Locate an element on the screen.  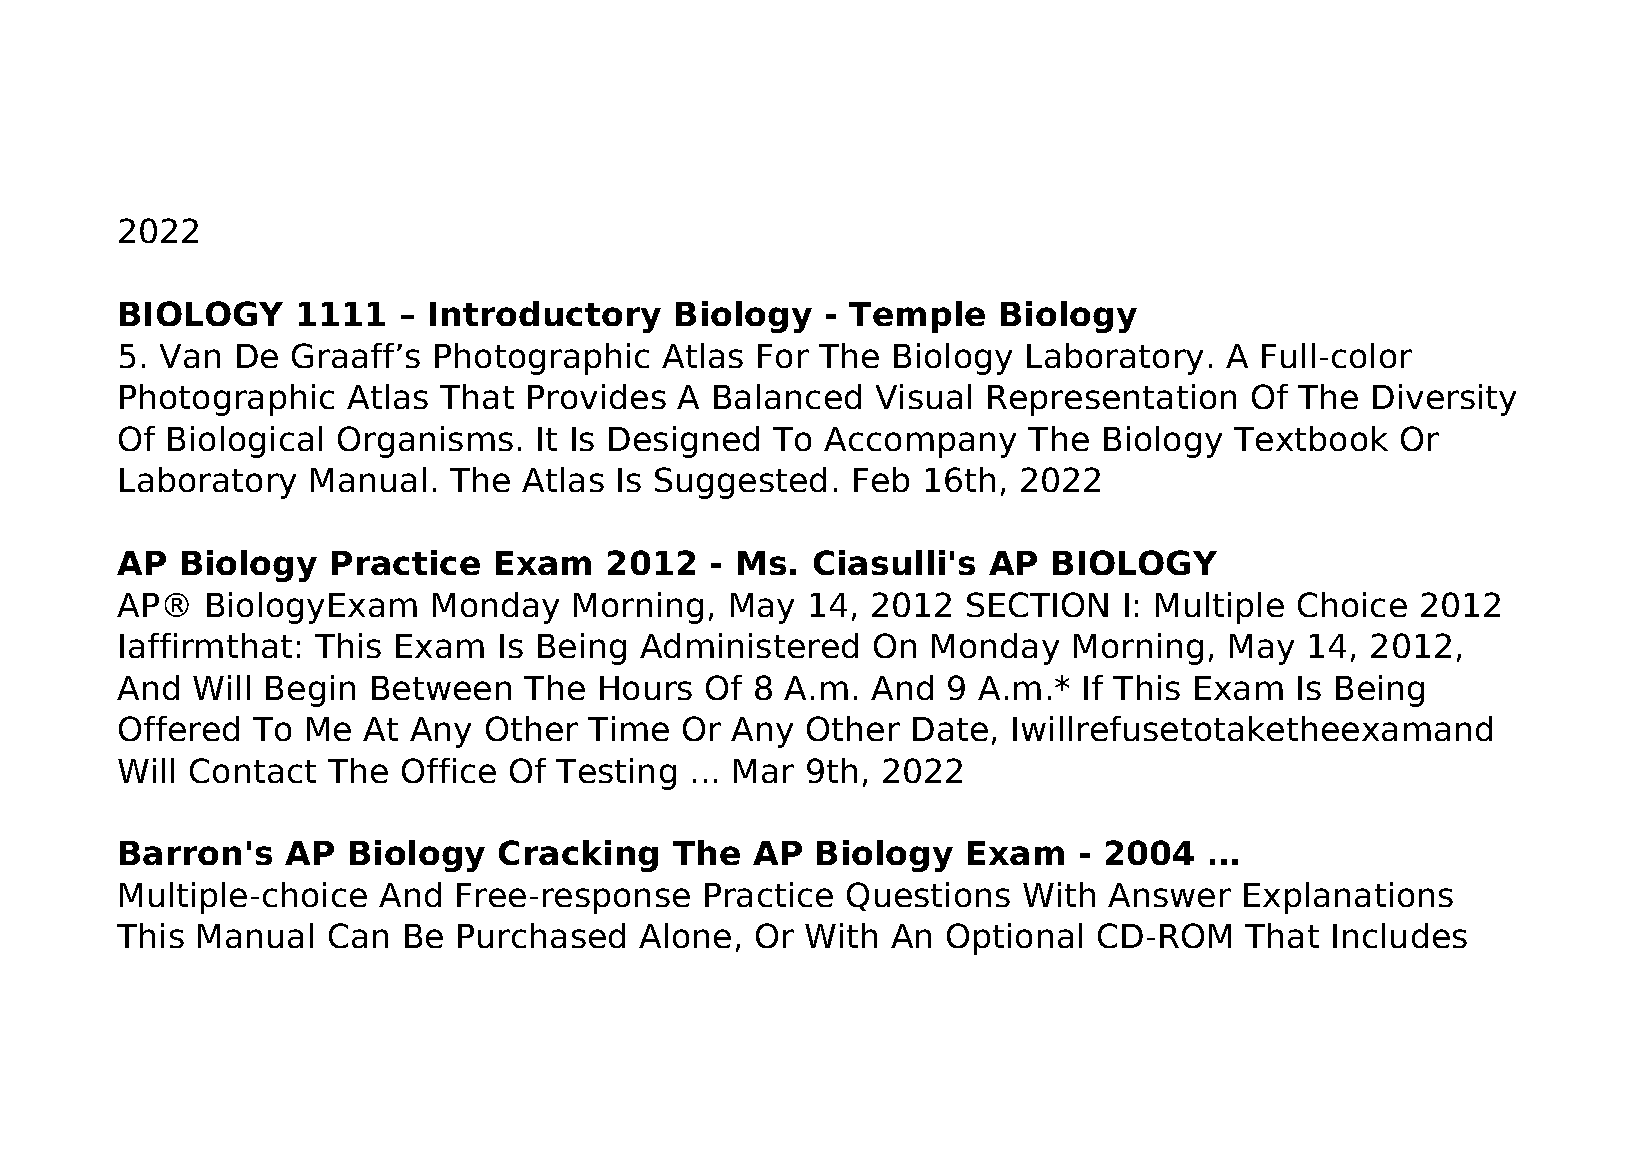
Can is located at coordinates (358, 935).
